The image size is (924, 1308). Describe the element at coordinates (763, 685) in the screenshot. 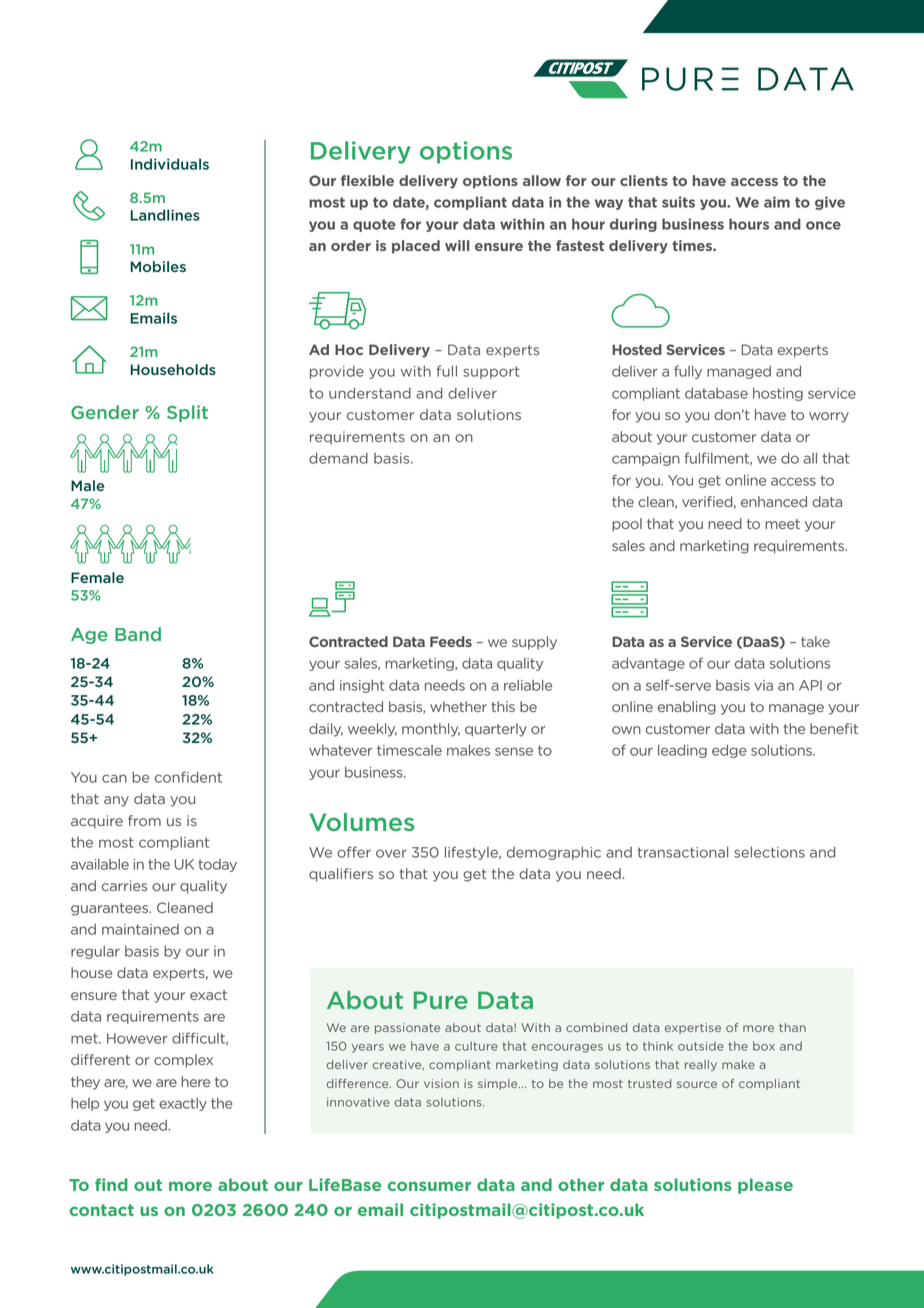

I see `via` at that location.
